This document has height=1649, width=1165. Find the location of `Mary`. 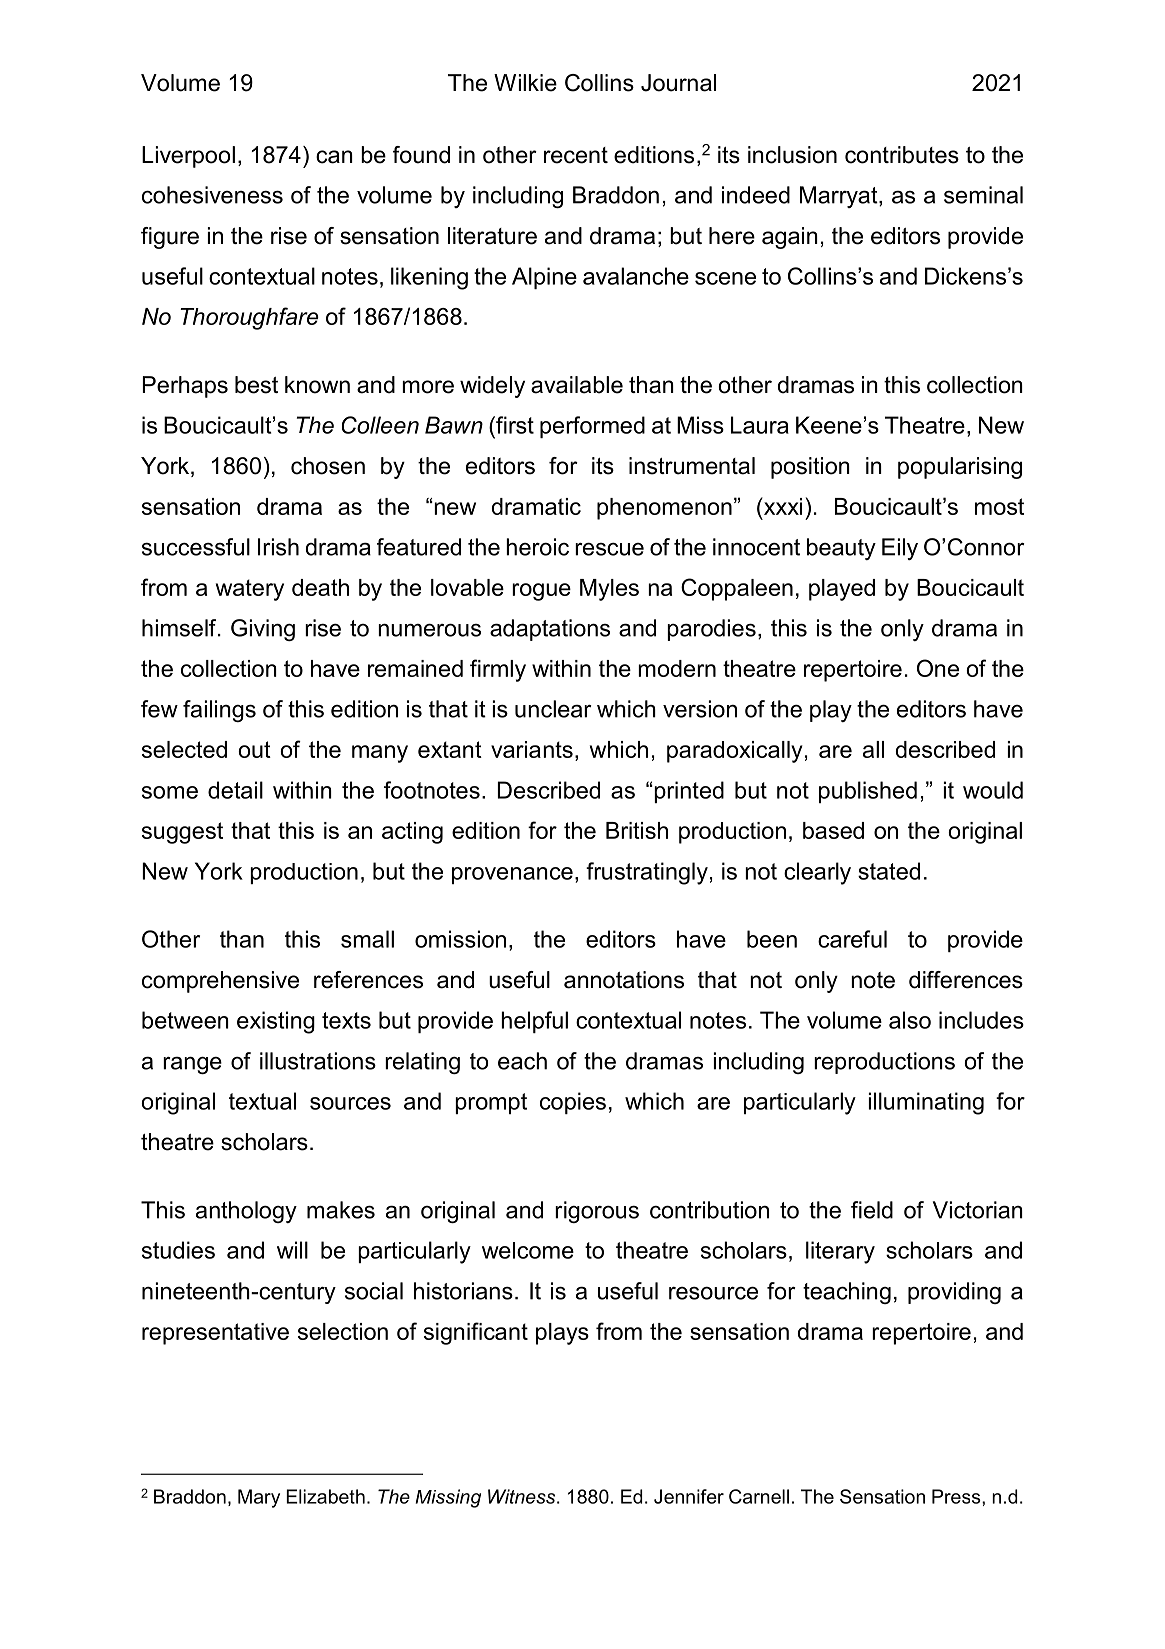

Mary is located at coordinates (259, 1498).
